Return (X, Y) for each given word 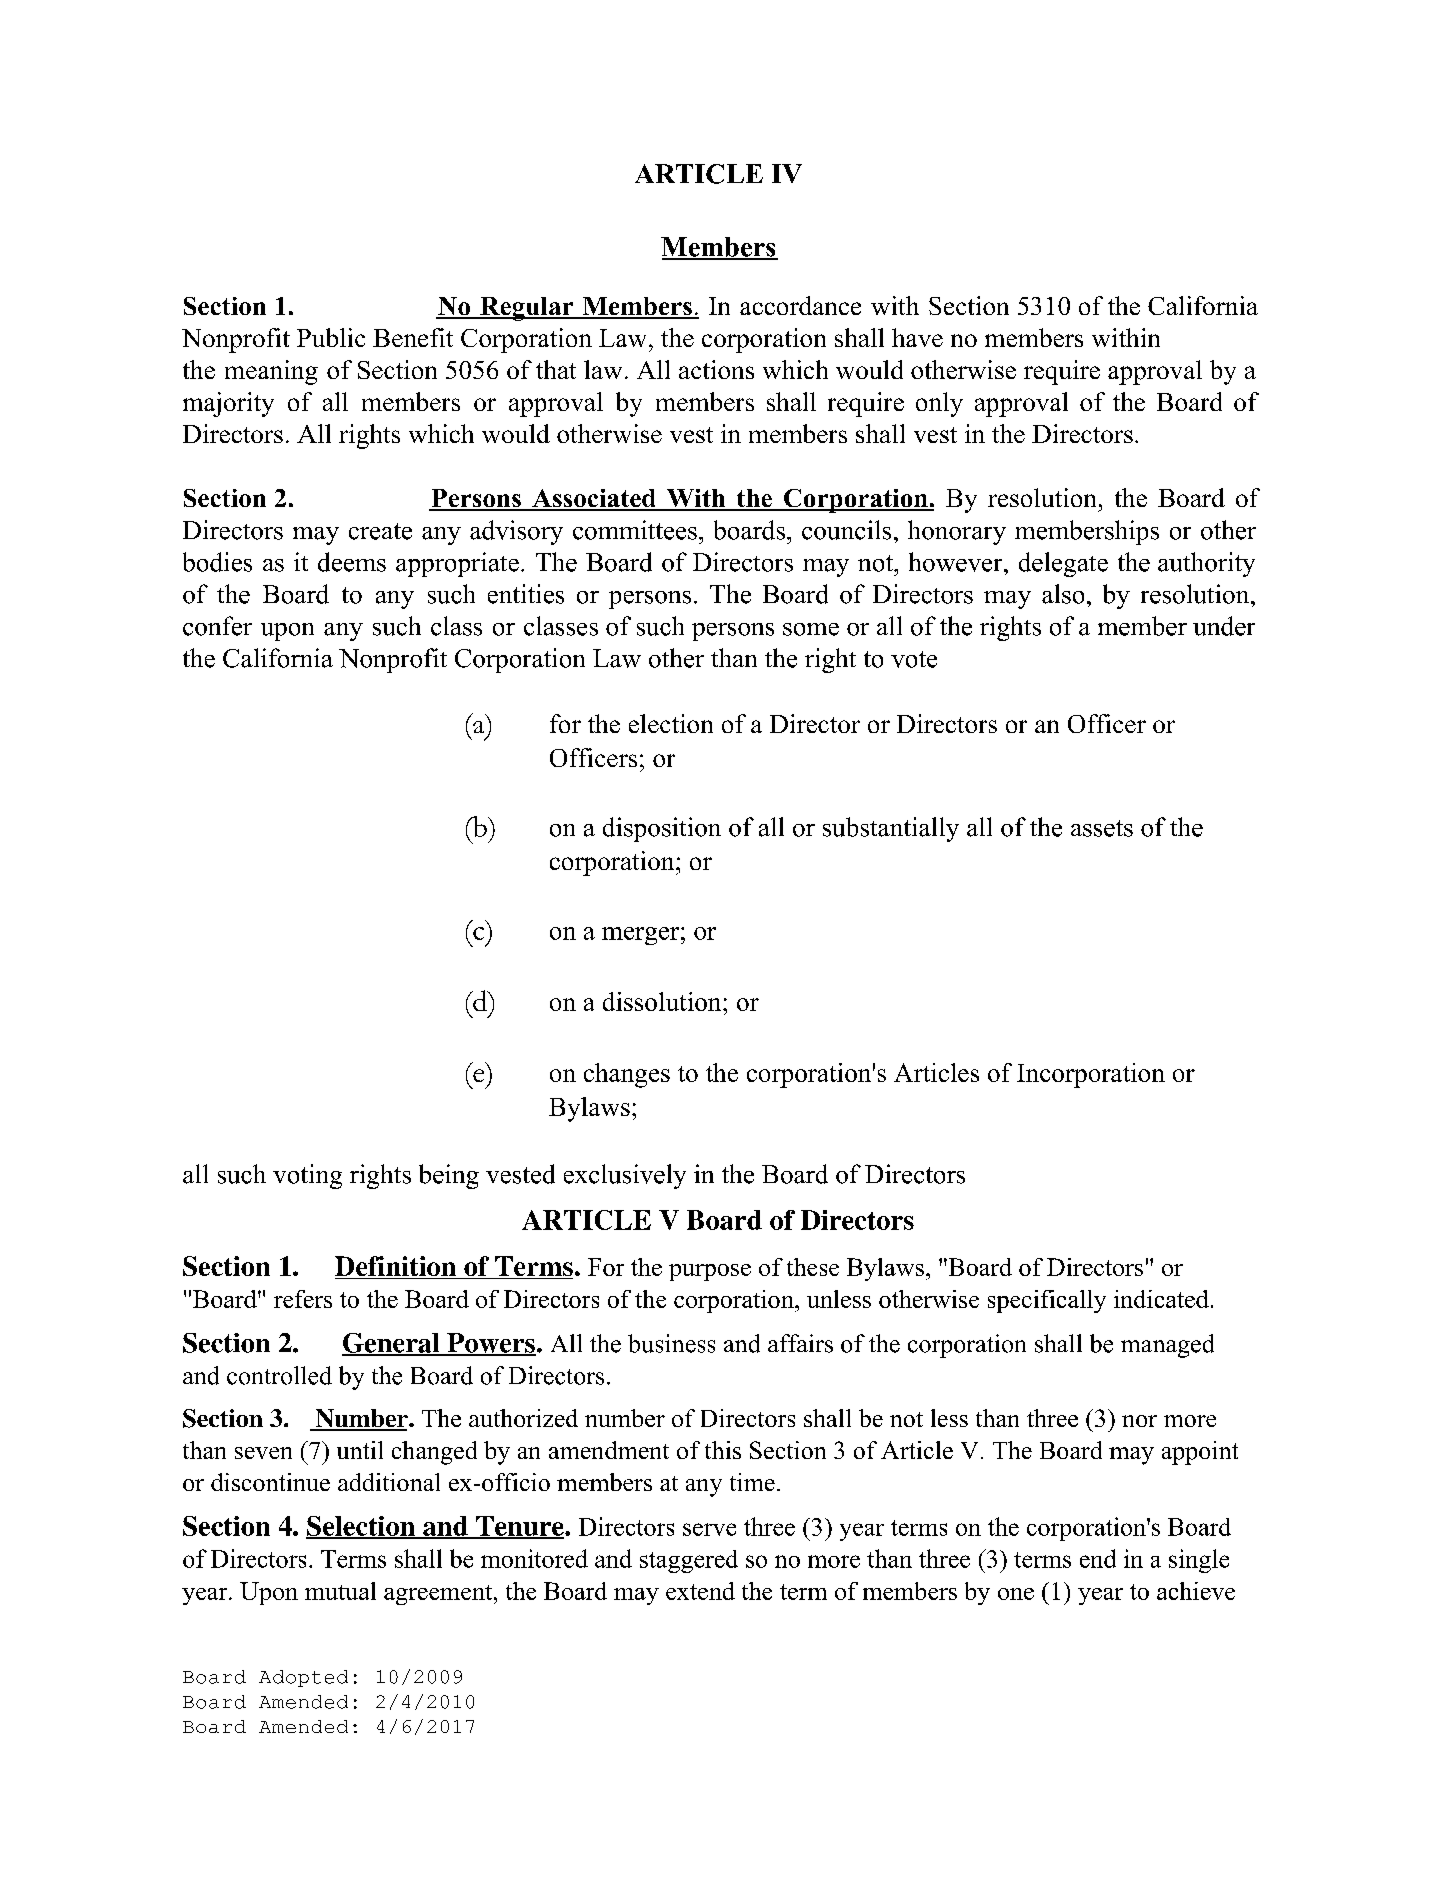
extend (700, 1591)
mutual (340, 1591)
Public (331, 337)
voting (307, 1176)
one (1016, 1594)
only (939, 404)
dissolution (663, 1001)
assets (1102, 828)
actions (716, 369)
